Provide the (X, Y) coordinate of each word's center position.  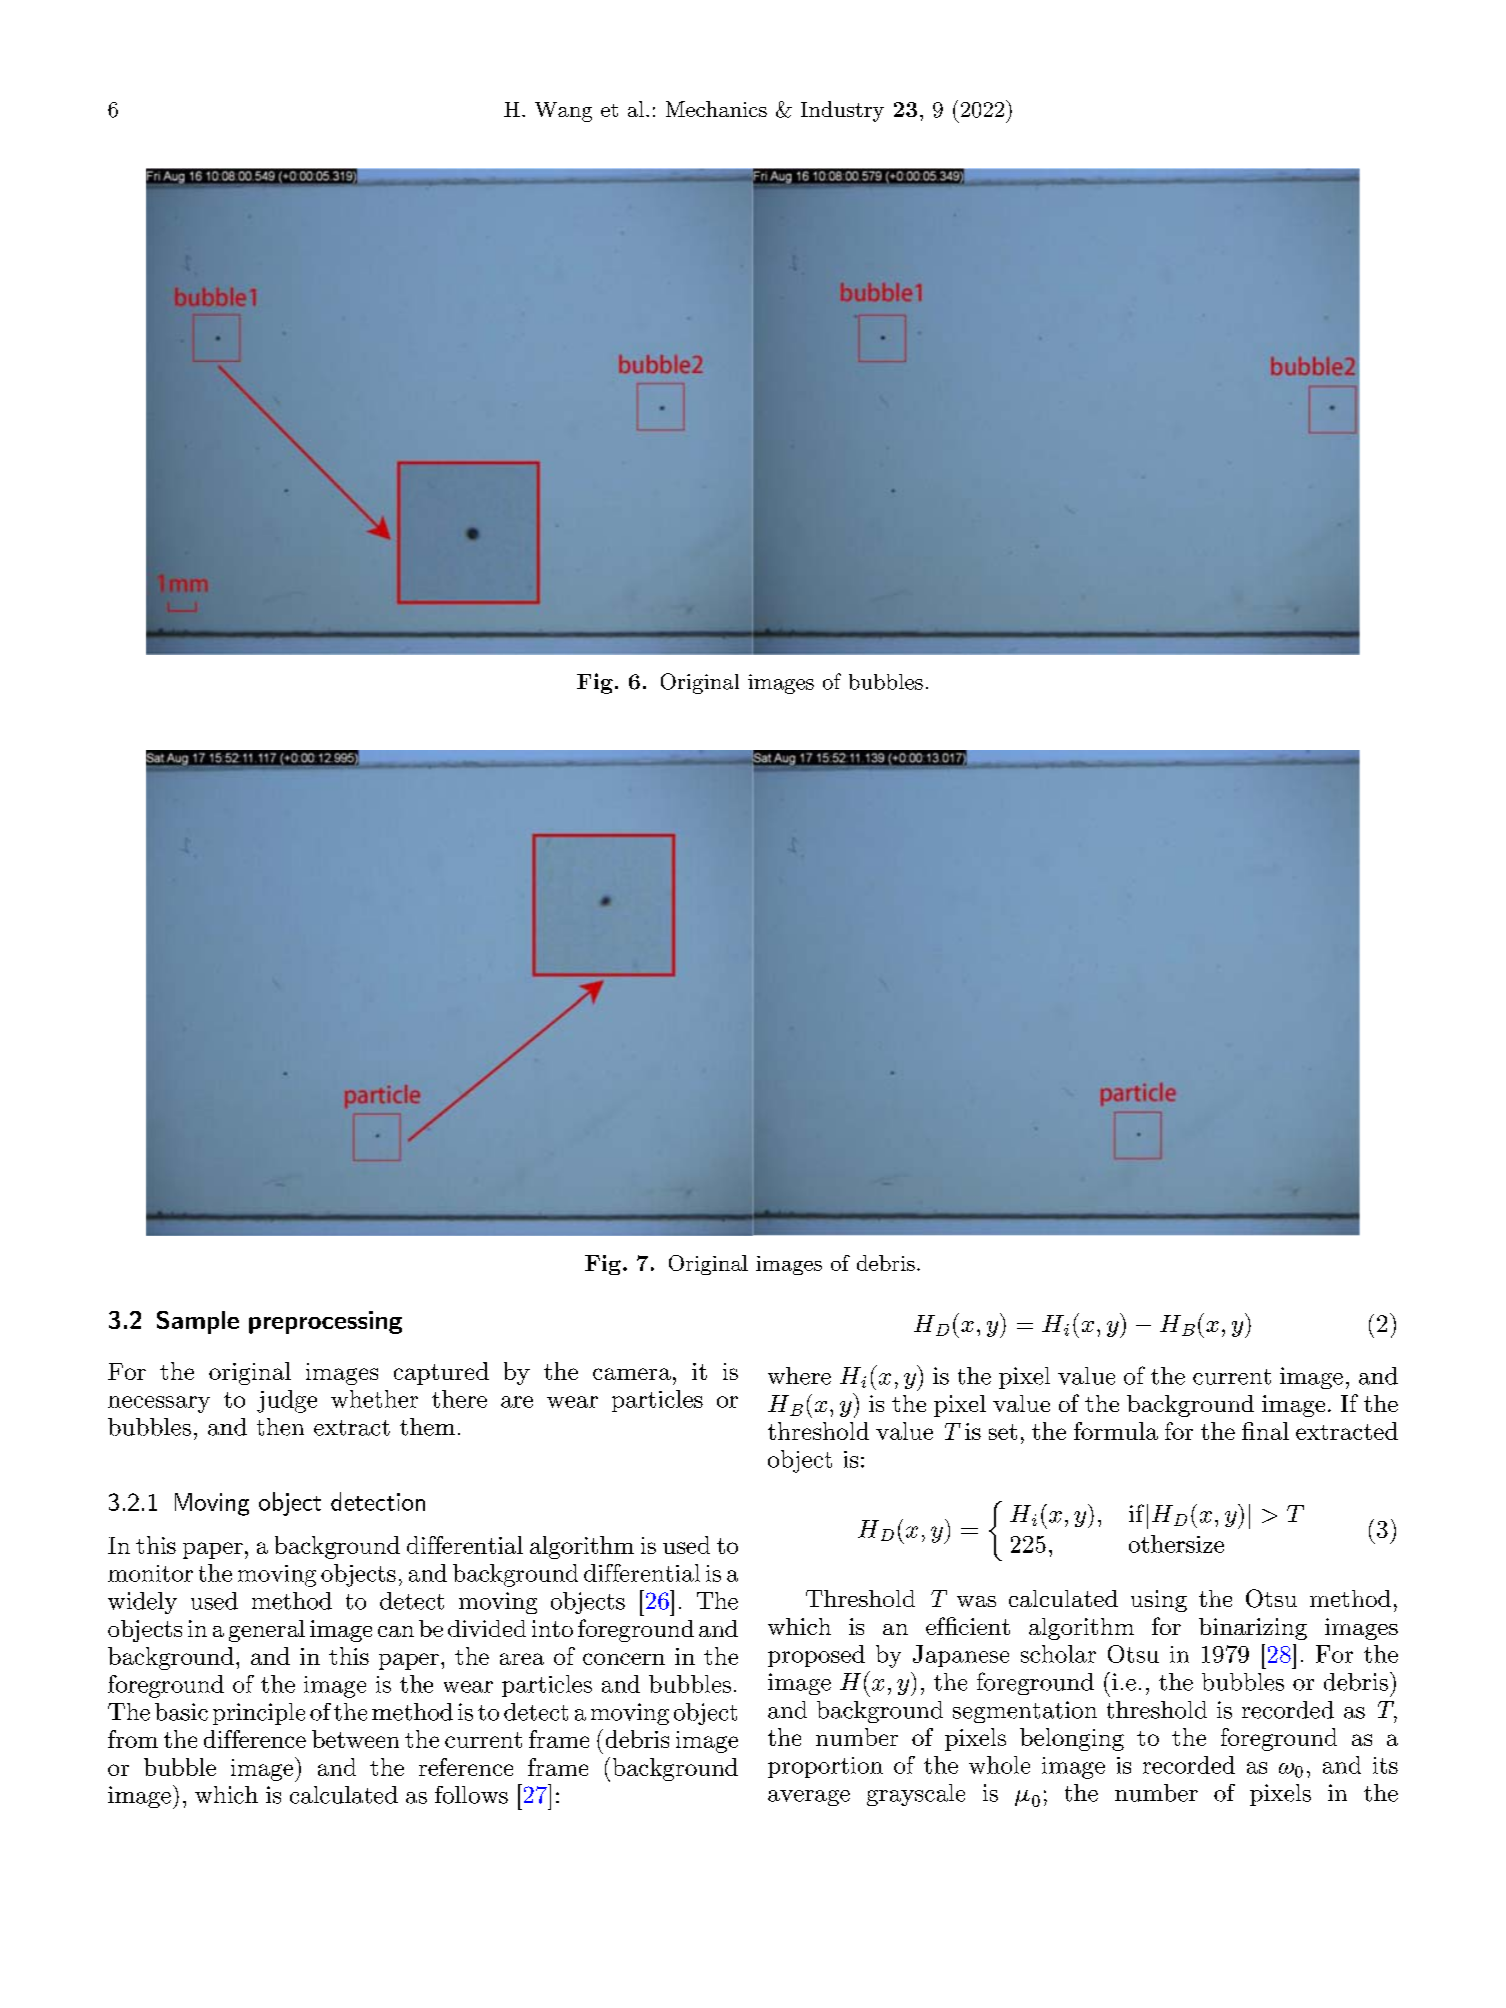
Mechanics (716, 109)
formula (1116, 1431)
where (799, 1376)
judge (287, 1401)
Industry (842, 111)
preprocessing (325, 1322)
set (1003, 1432)
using (1159, 1601)
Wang (563, 112)
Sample (198, 1322)
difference (255, 1739)
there (459, 1399)
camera (632, 1374)
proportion (825, 1767)
